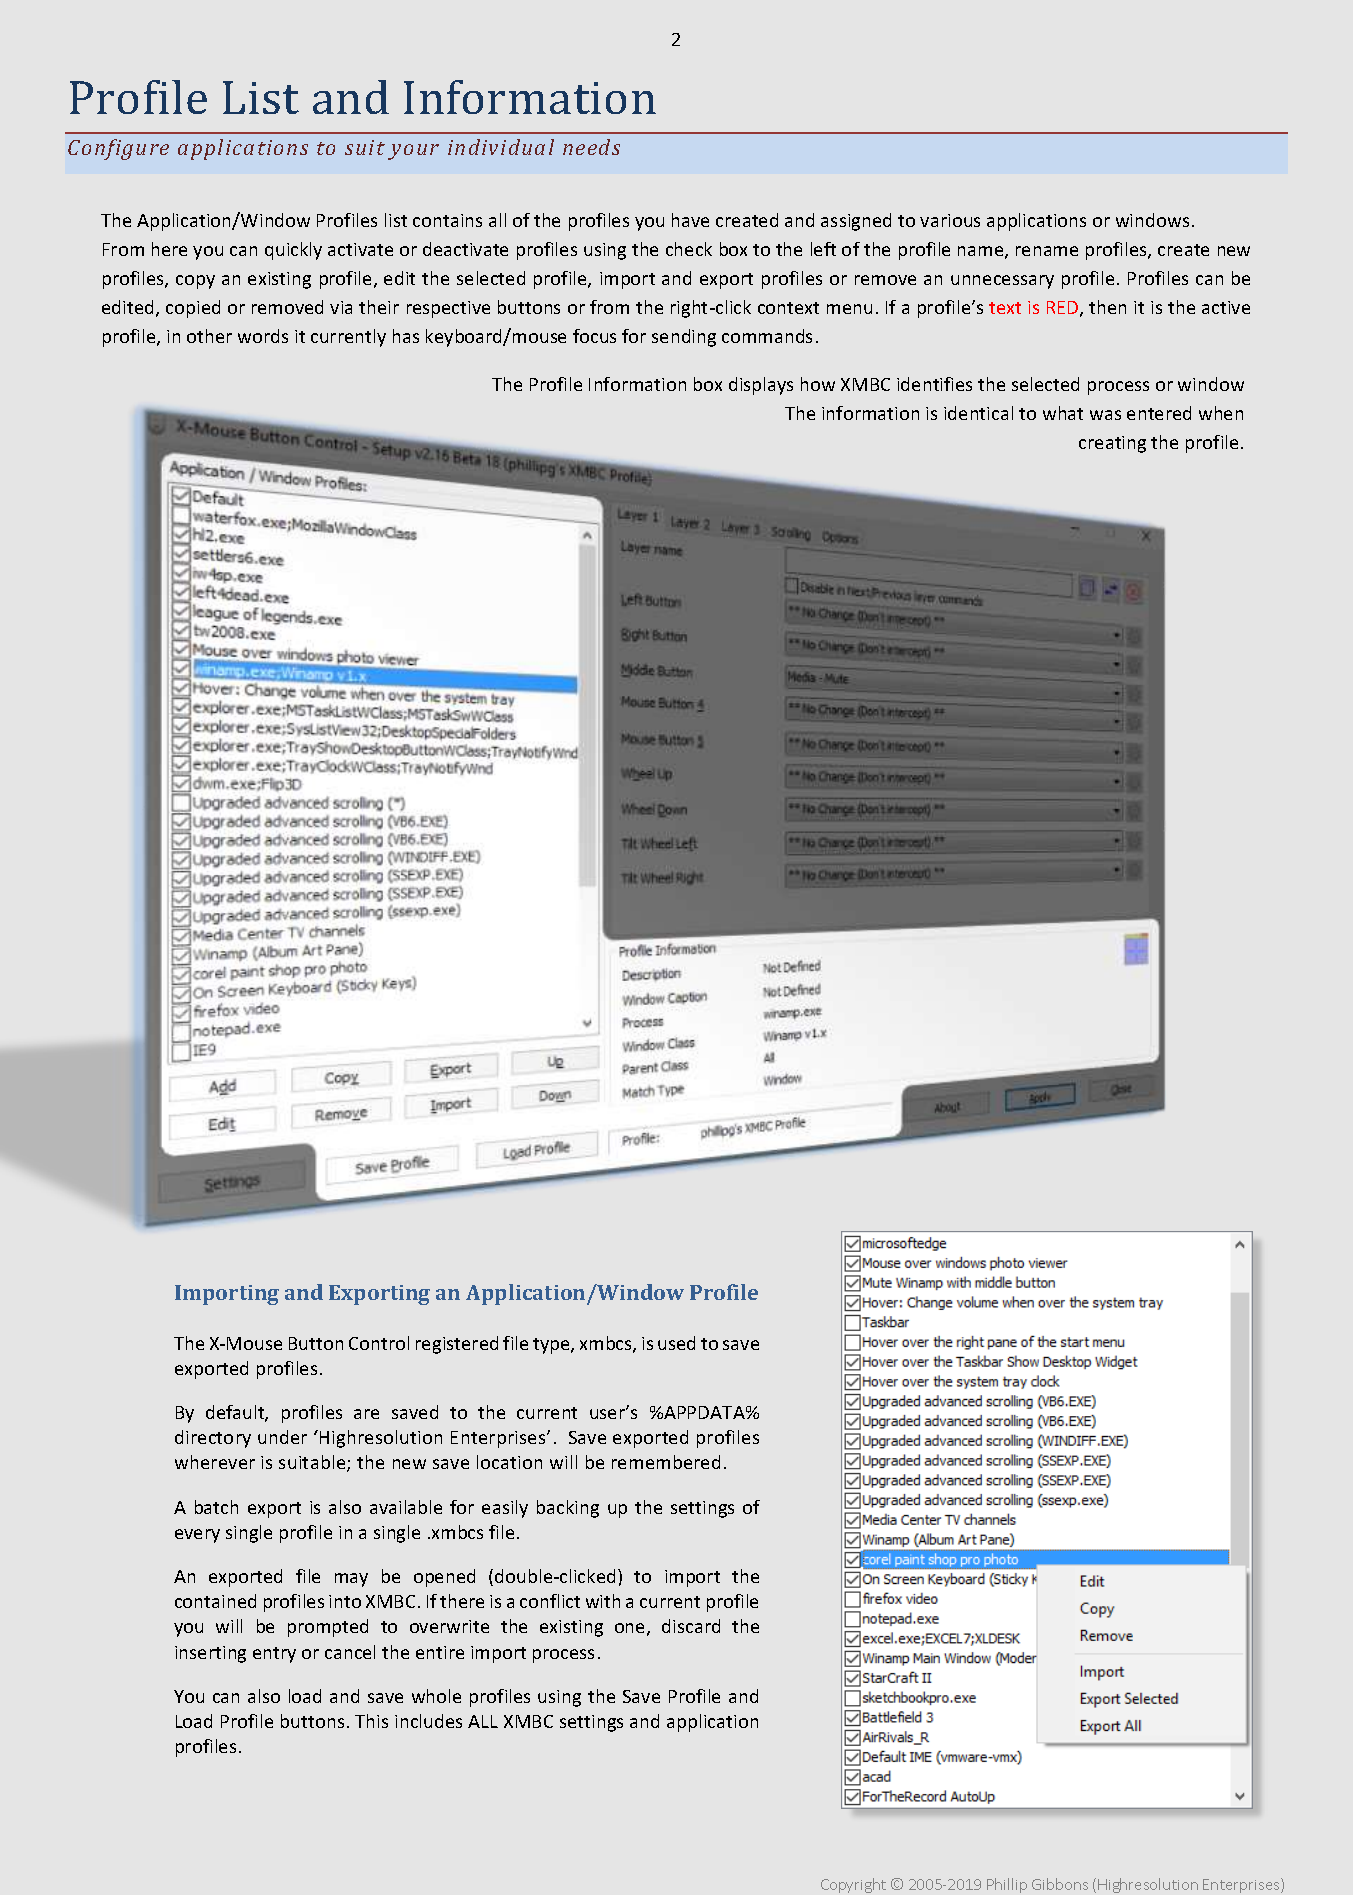  Describe the element at coordinates (1107, 307) in the document. I see `then` at that location.
